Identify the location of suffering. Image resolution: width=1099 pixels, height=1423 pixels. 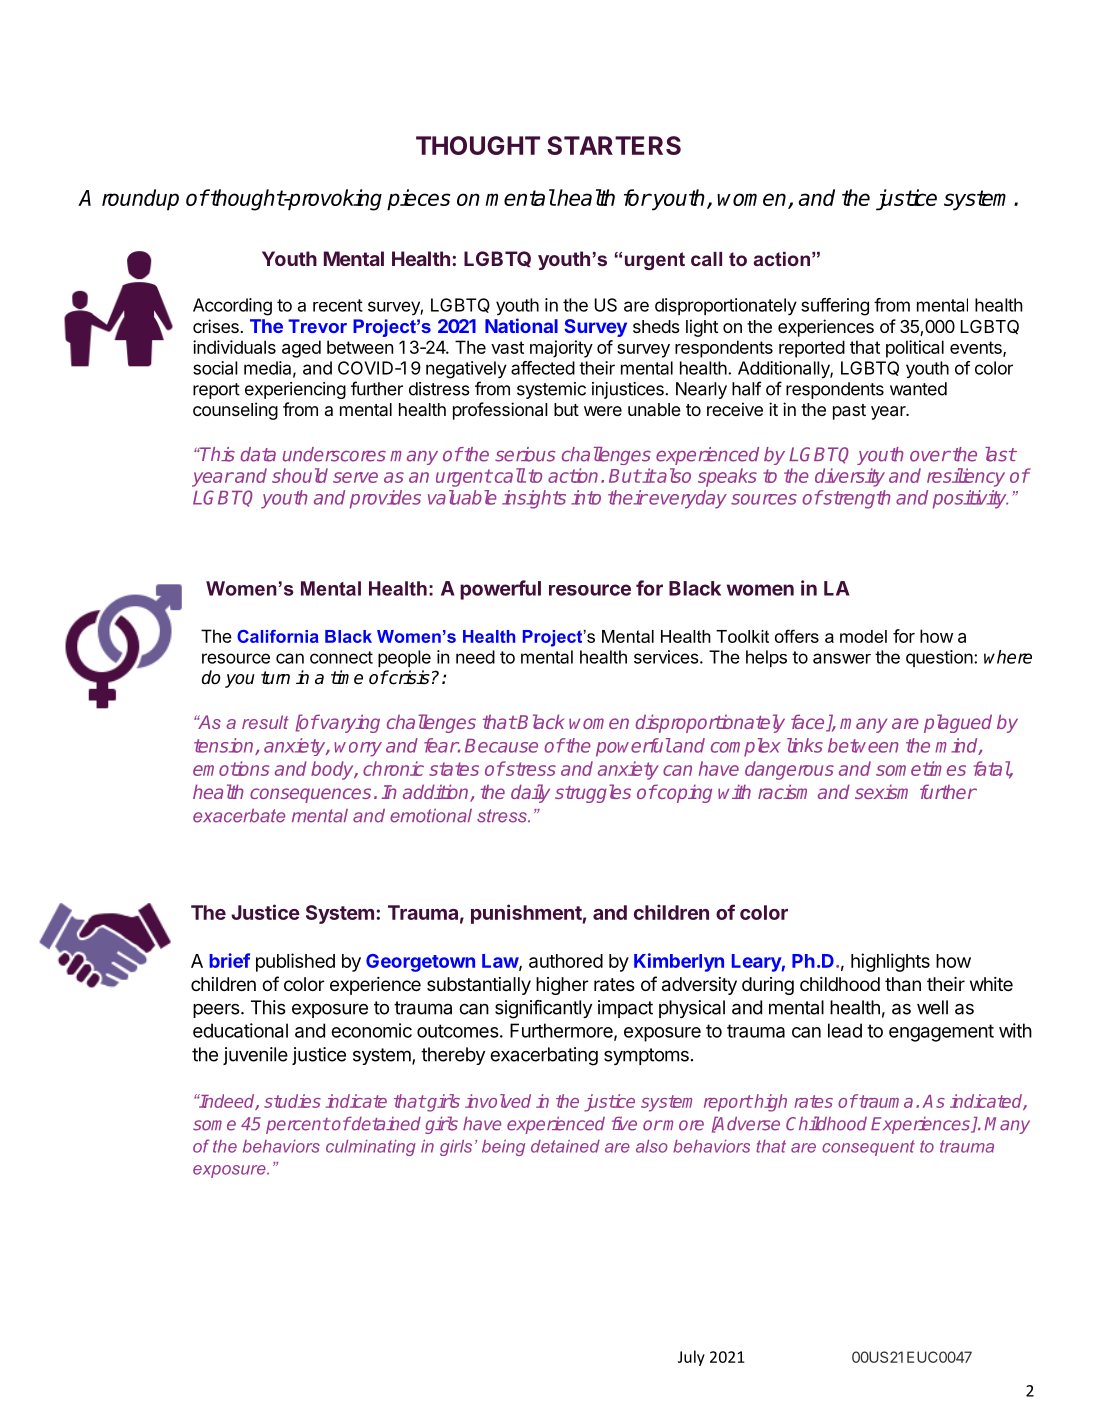
(835, 307).
